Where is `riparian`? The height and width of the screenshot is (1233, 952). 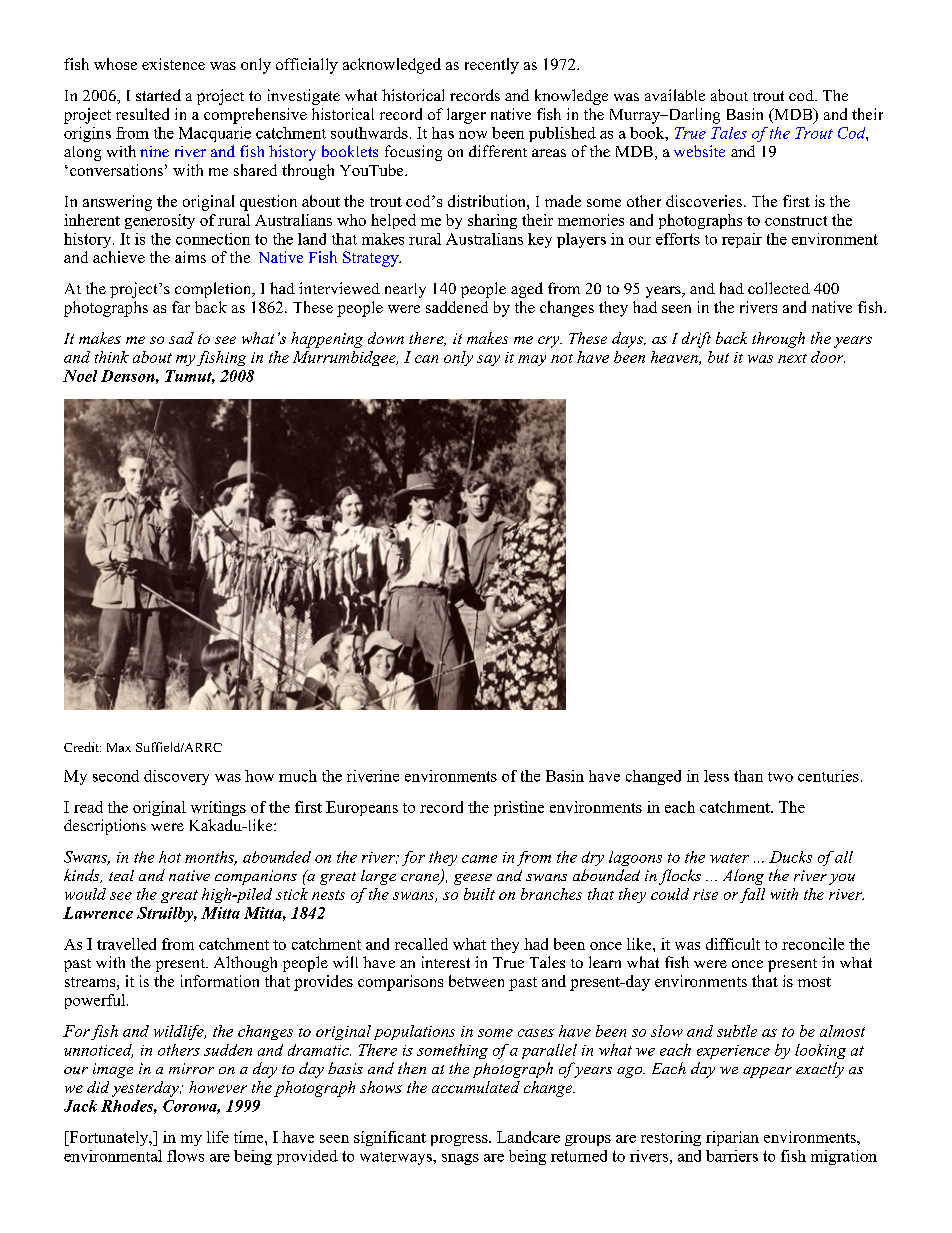 riparian is located at coordinates (732, 1138).
